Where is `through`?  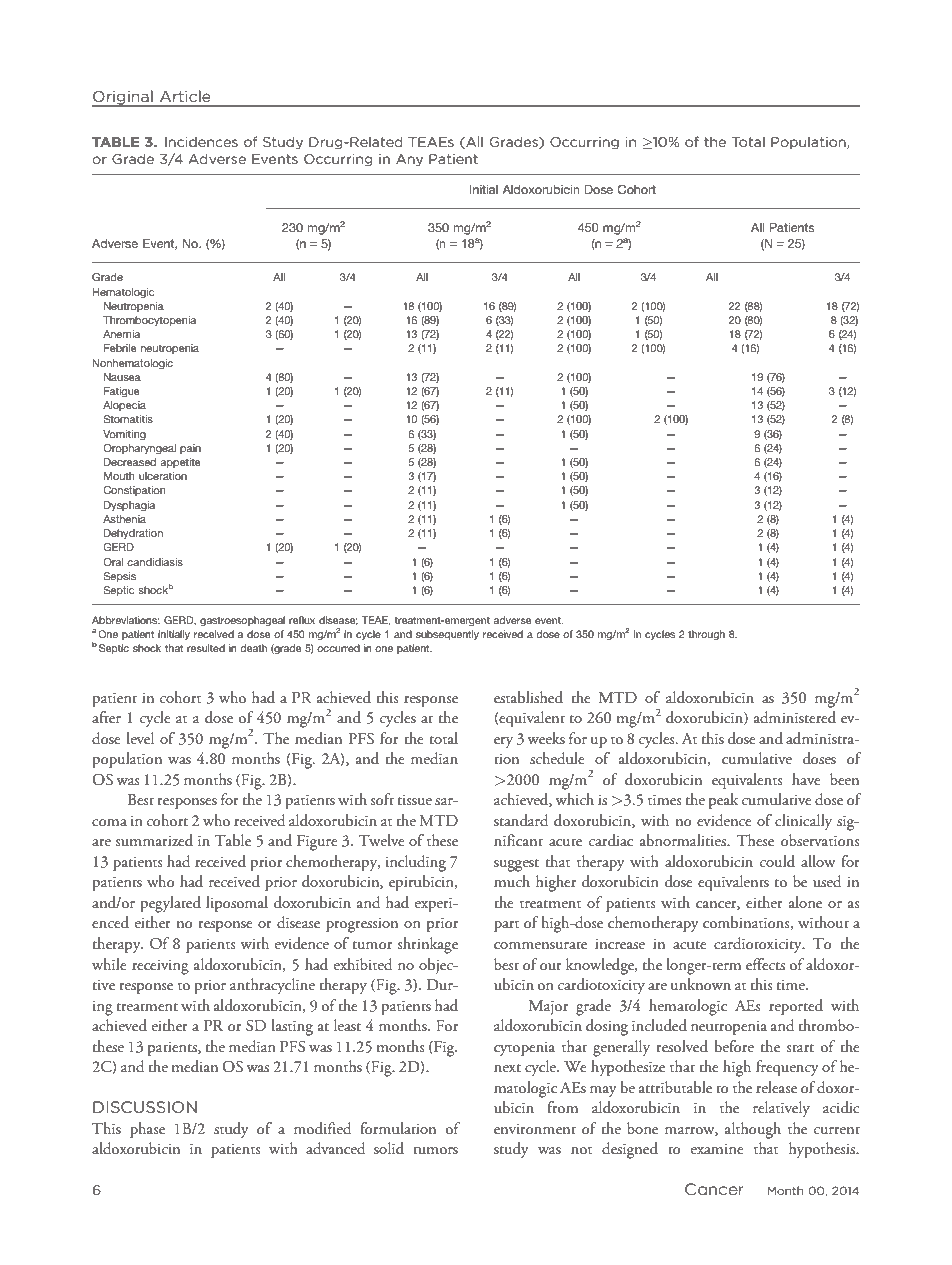 through is located at coordinates (706, 635).
